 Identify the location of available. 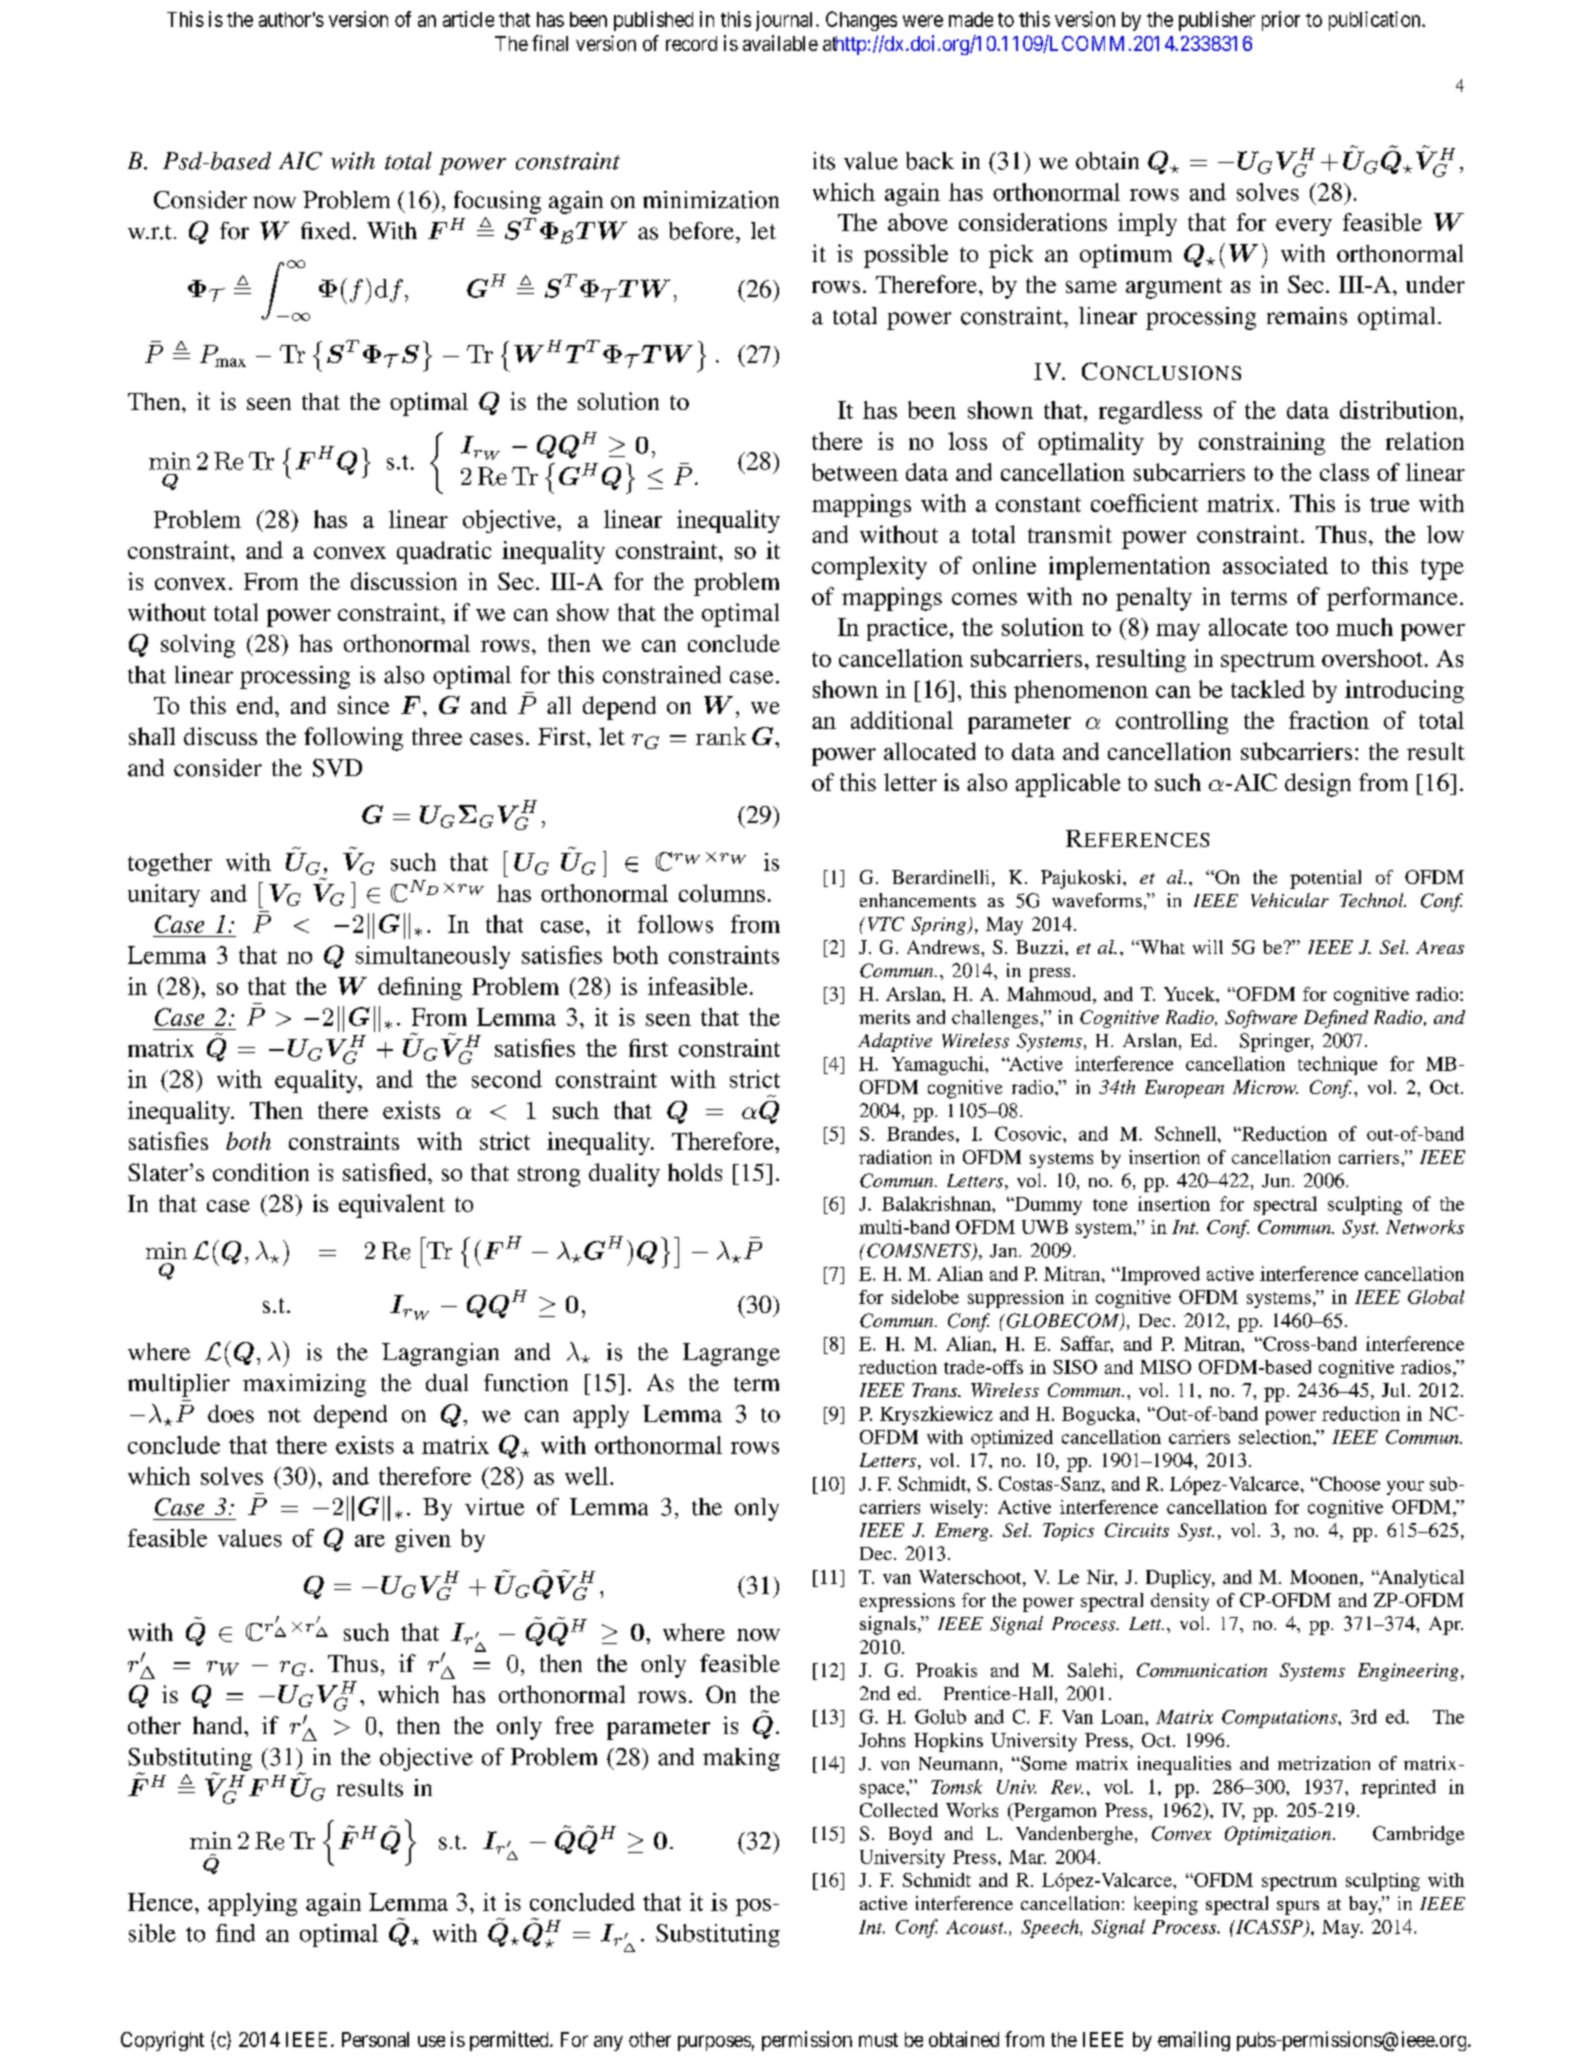
(780, 43).
